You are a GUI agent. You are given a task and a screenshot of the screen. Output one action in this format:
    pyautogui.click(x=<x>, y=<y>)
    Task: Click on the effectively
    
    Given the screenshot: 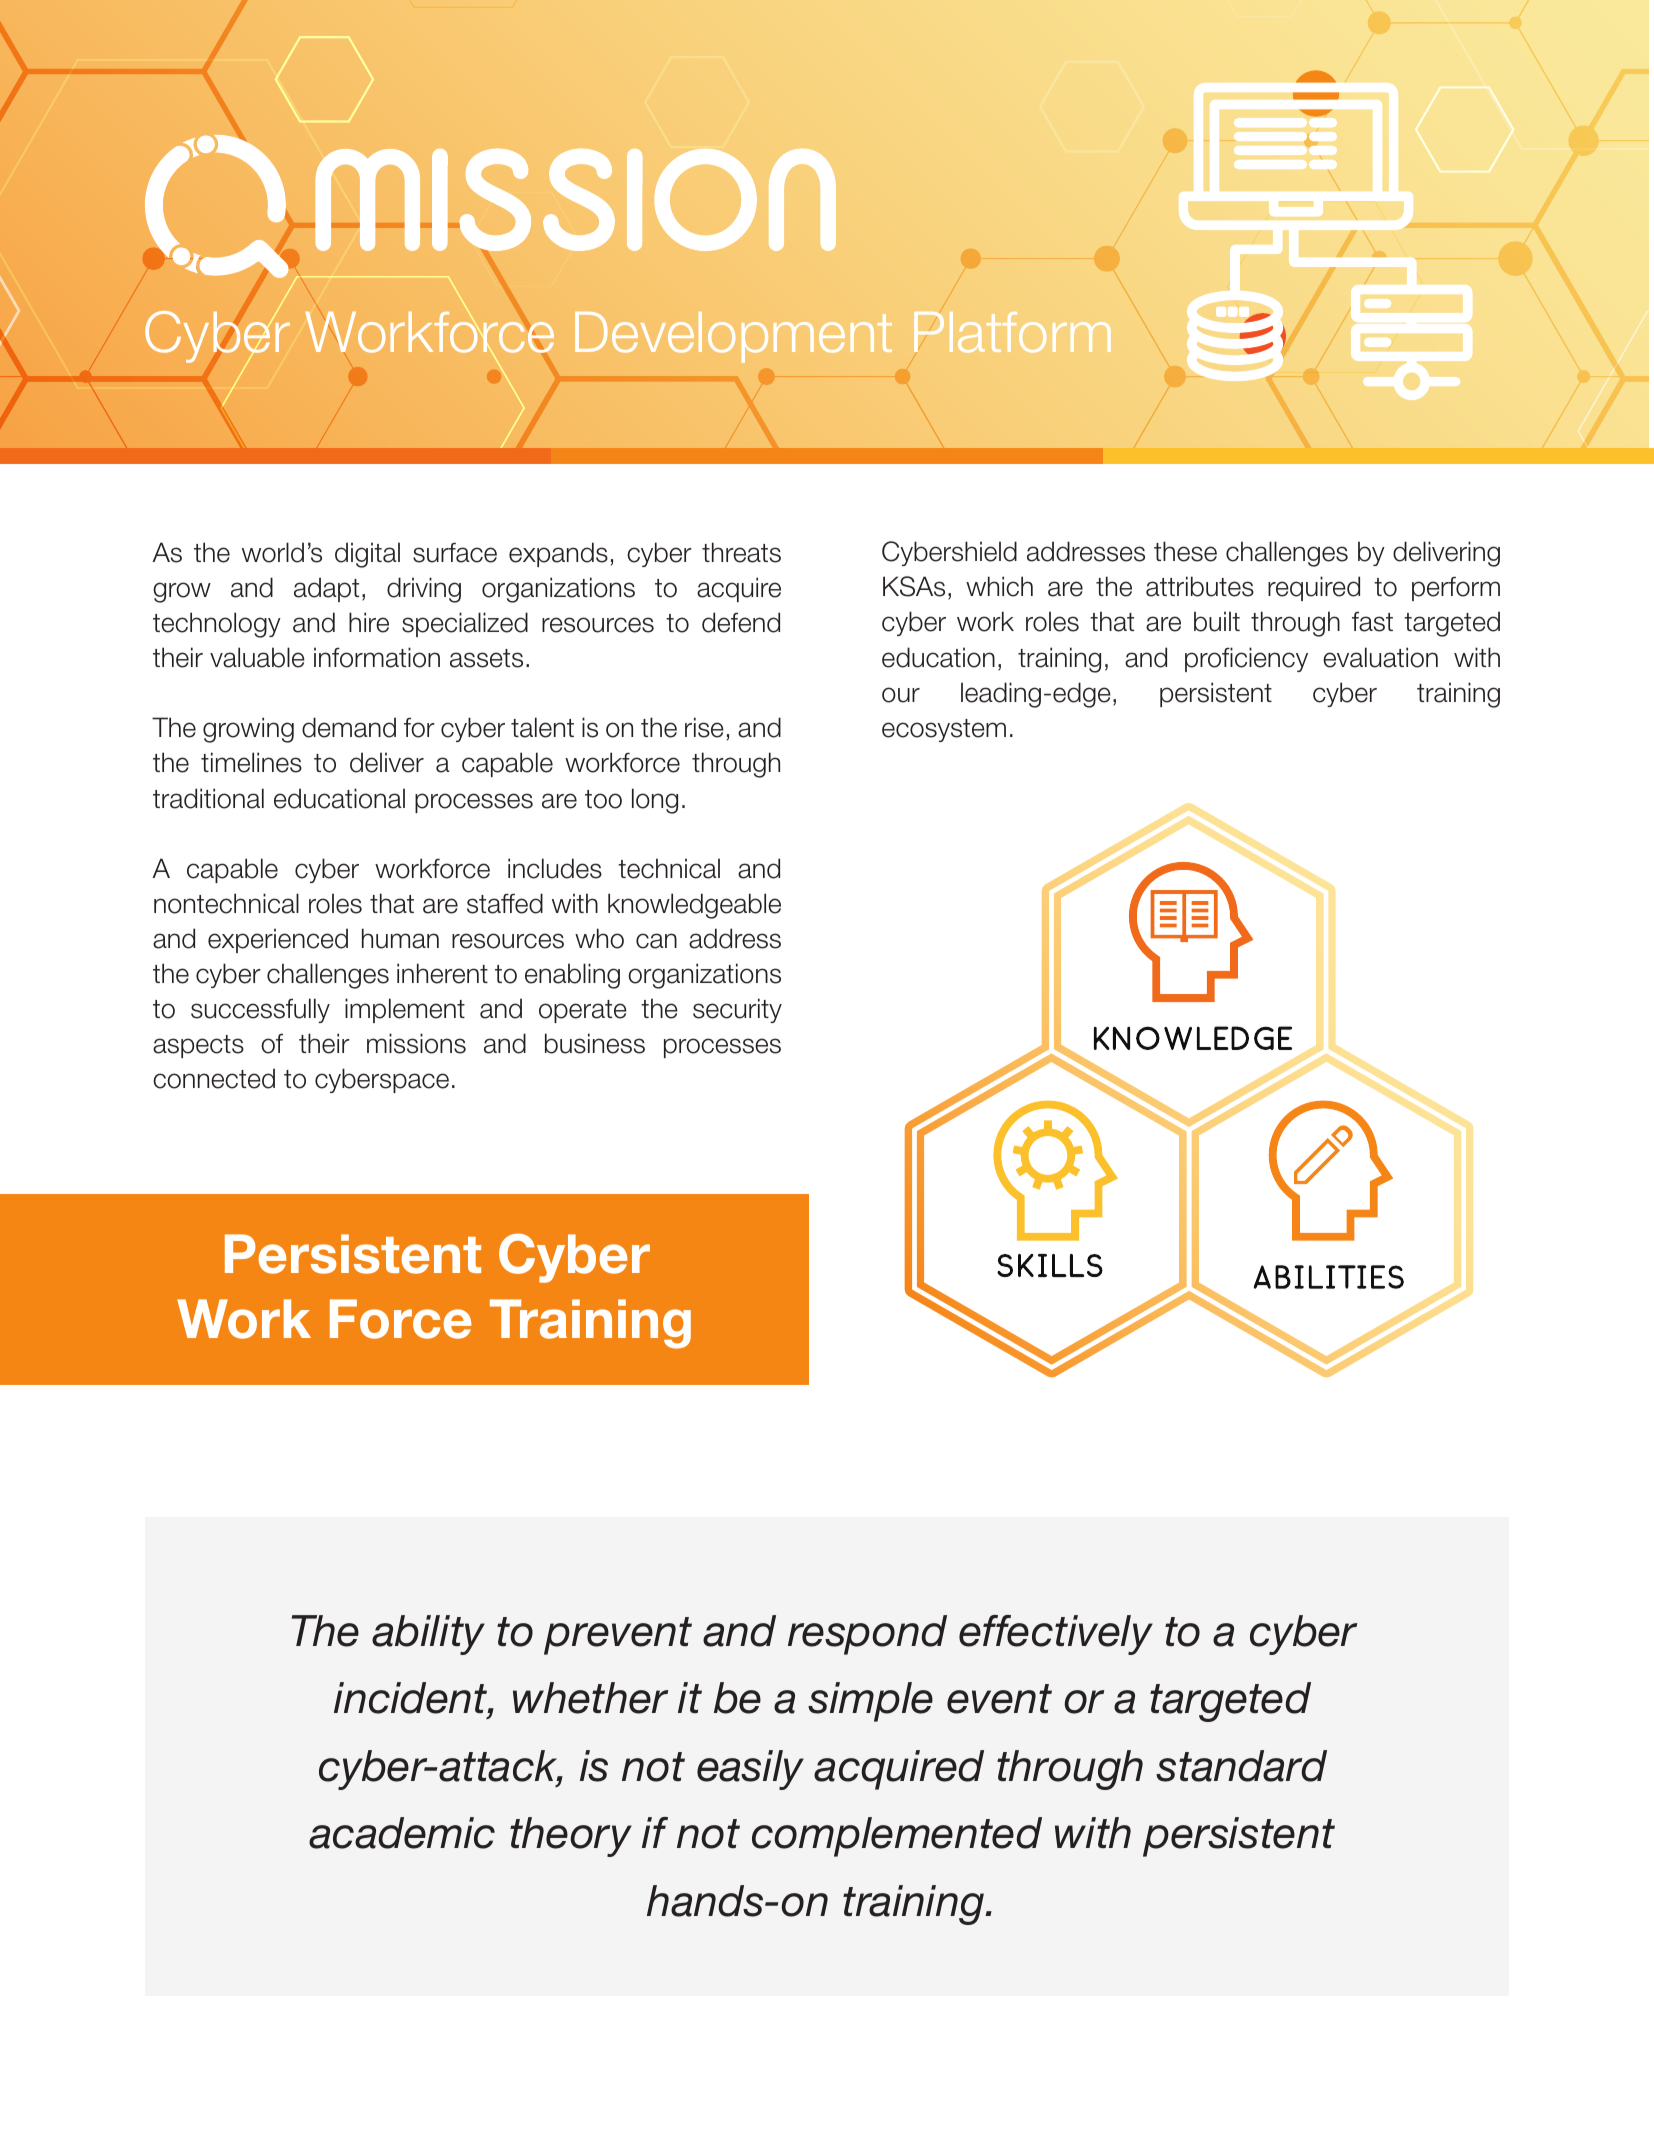 What is the action you would take?
    pyautogui.click(x=1056, y=1635)
